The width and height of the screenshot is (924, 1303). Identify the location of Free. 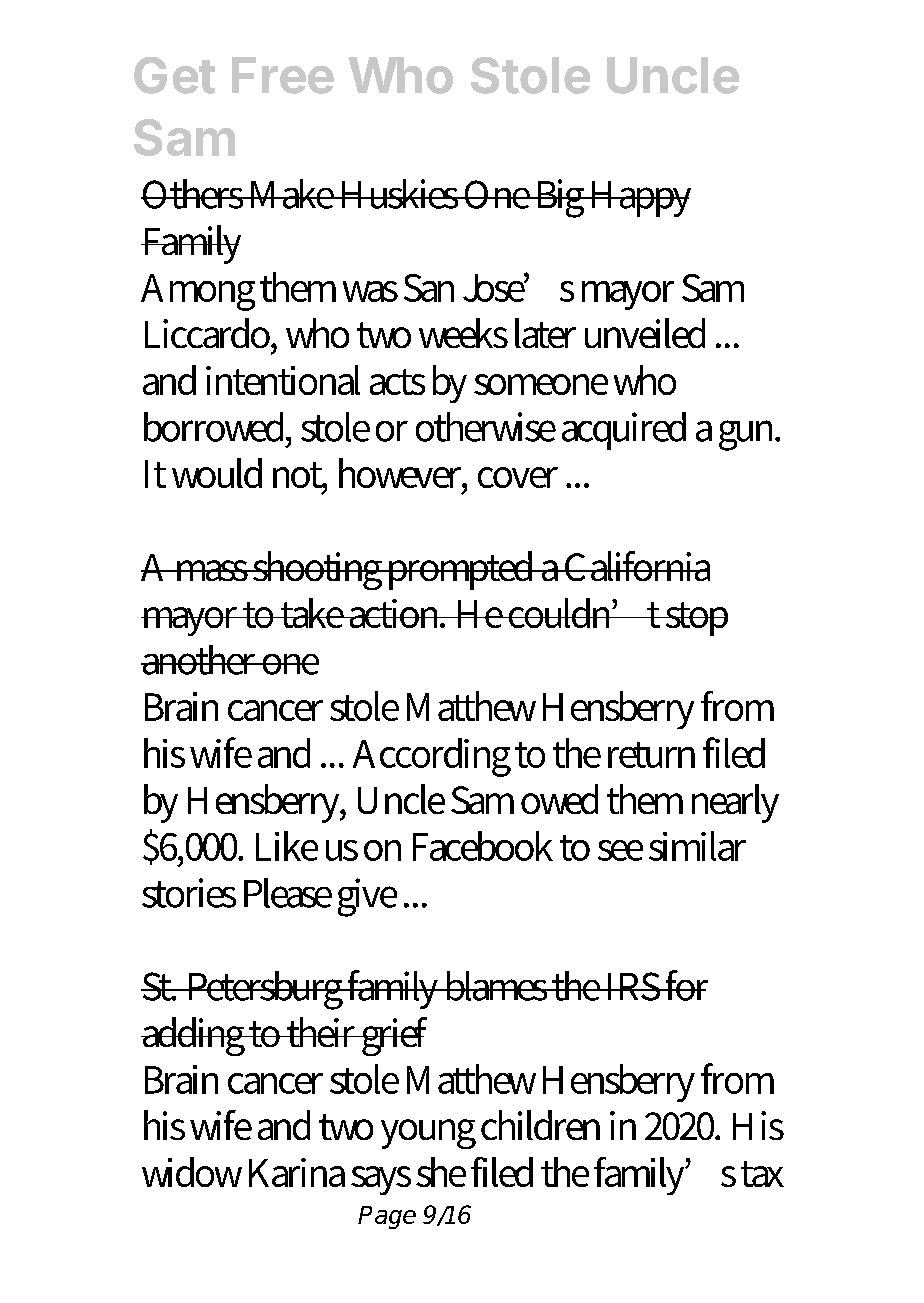
(283, 75).
